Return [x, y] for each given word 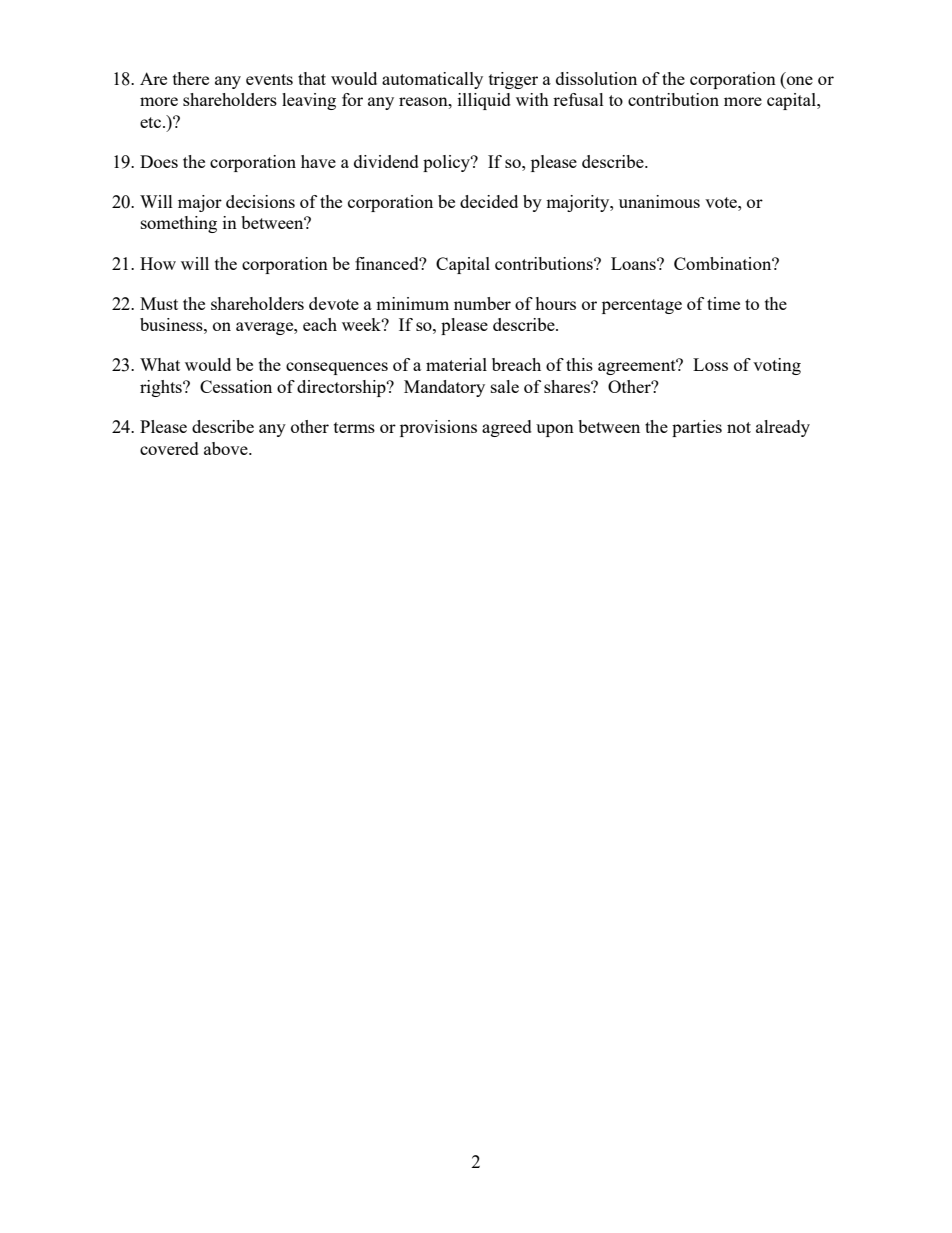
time [723, 303]
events [269, 79]
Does [159, 161]
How [158, 263]
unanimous [659, 201]
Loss [710, 364]
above [227, 448]
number [482, 303]
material [456, 364]
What [160, 364]
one [800, 80]
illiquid [484, 101]
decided [489, 201]
